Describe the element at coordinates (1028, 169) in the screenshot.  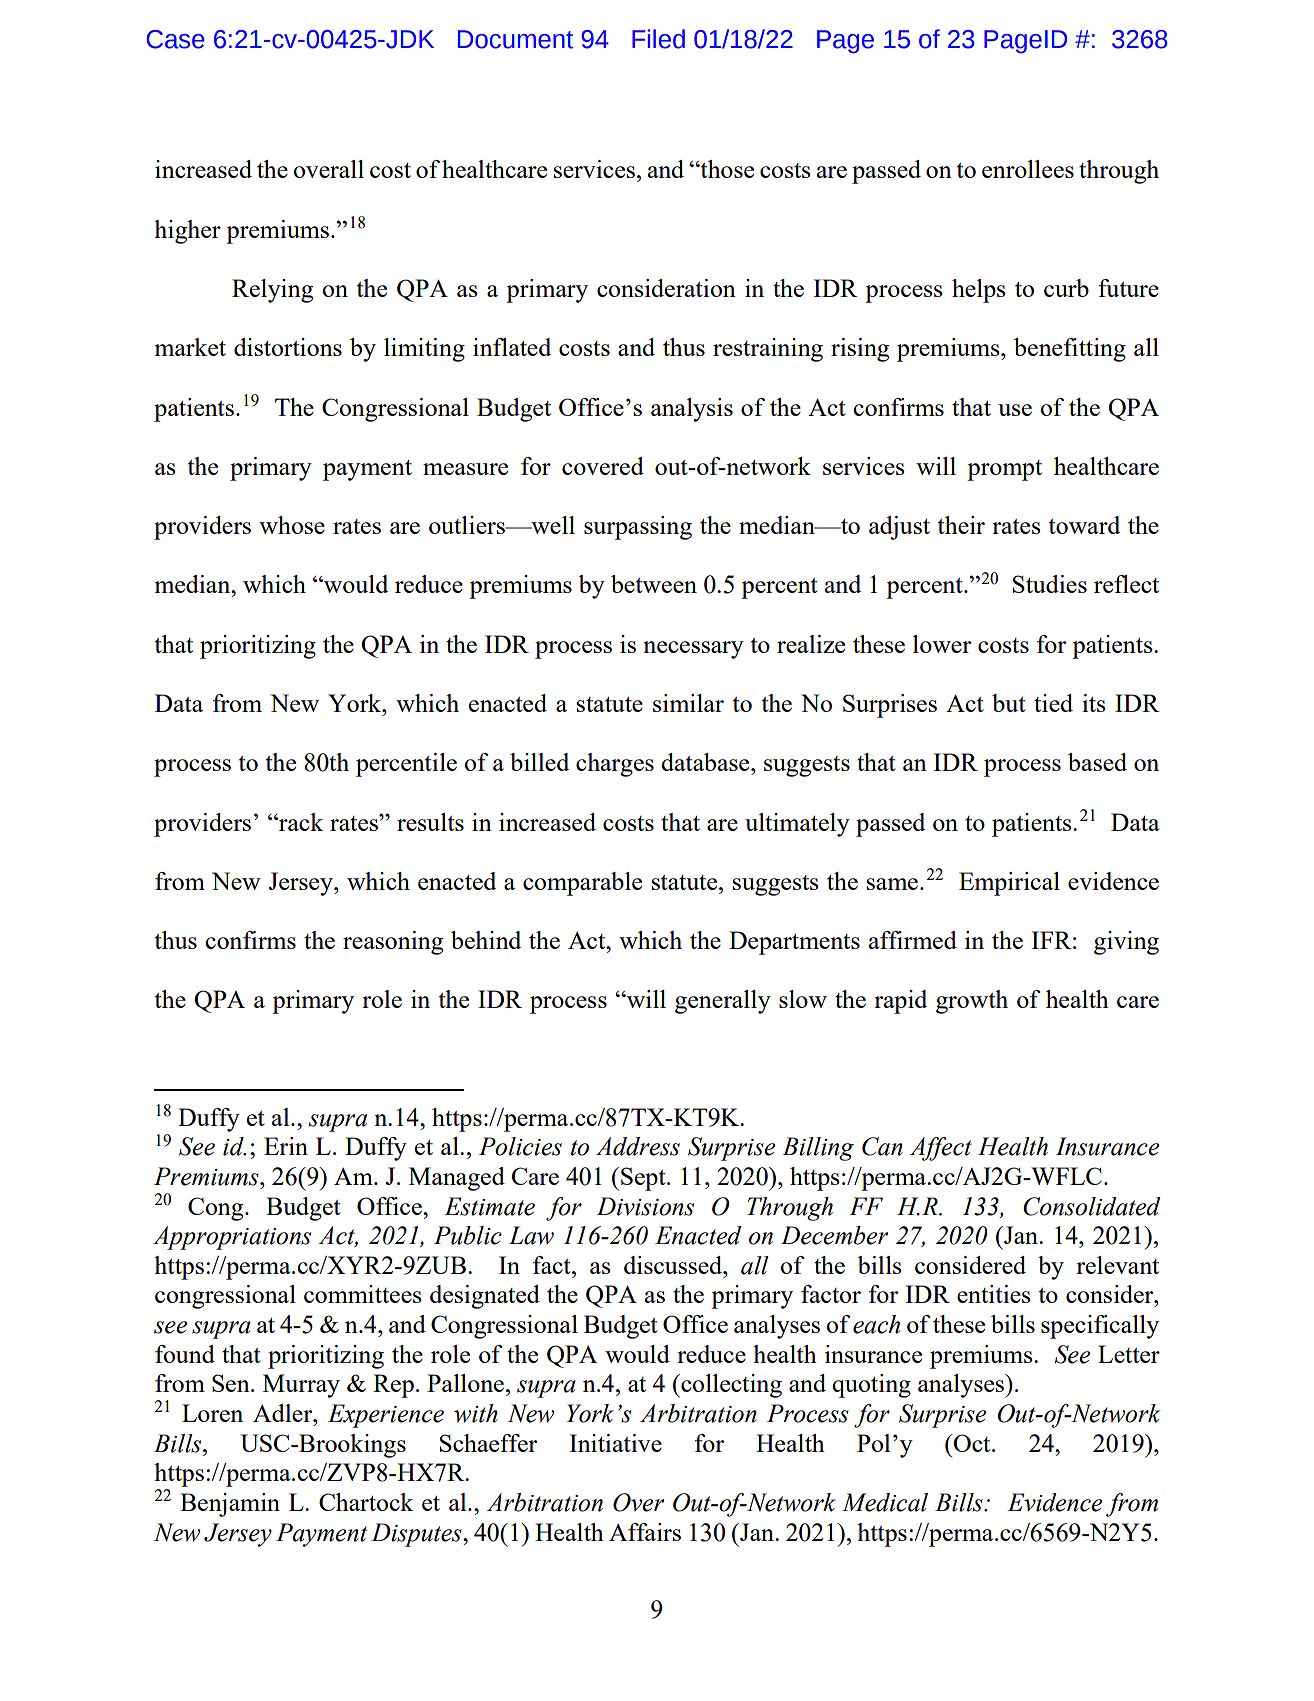
I see `enrollees` at that location.
